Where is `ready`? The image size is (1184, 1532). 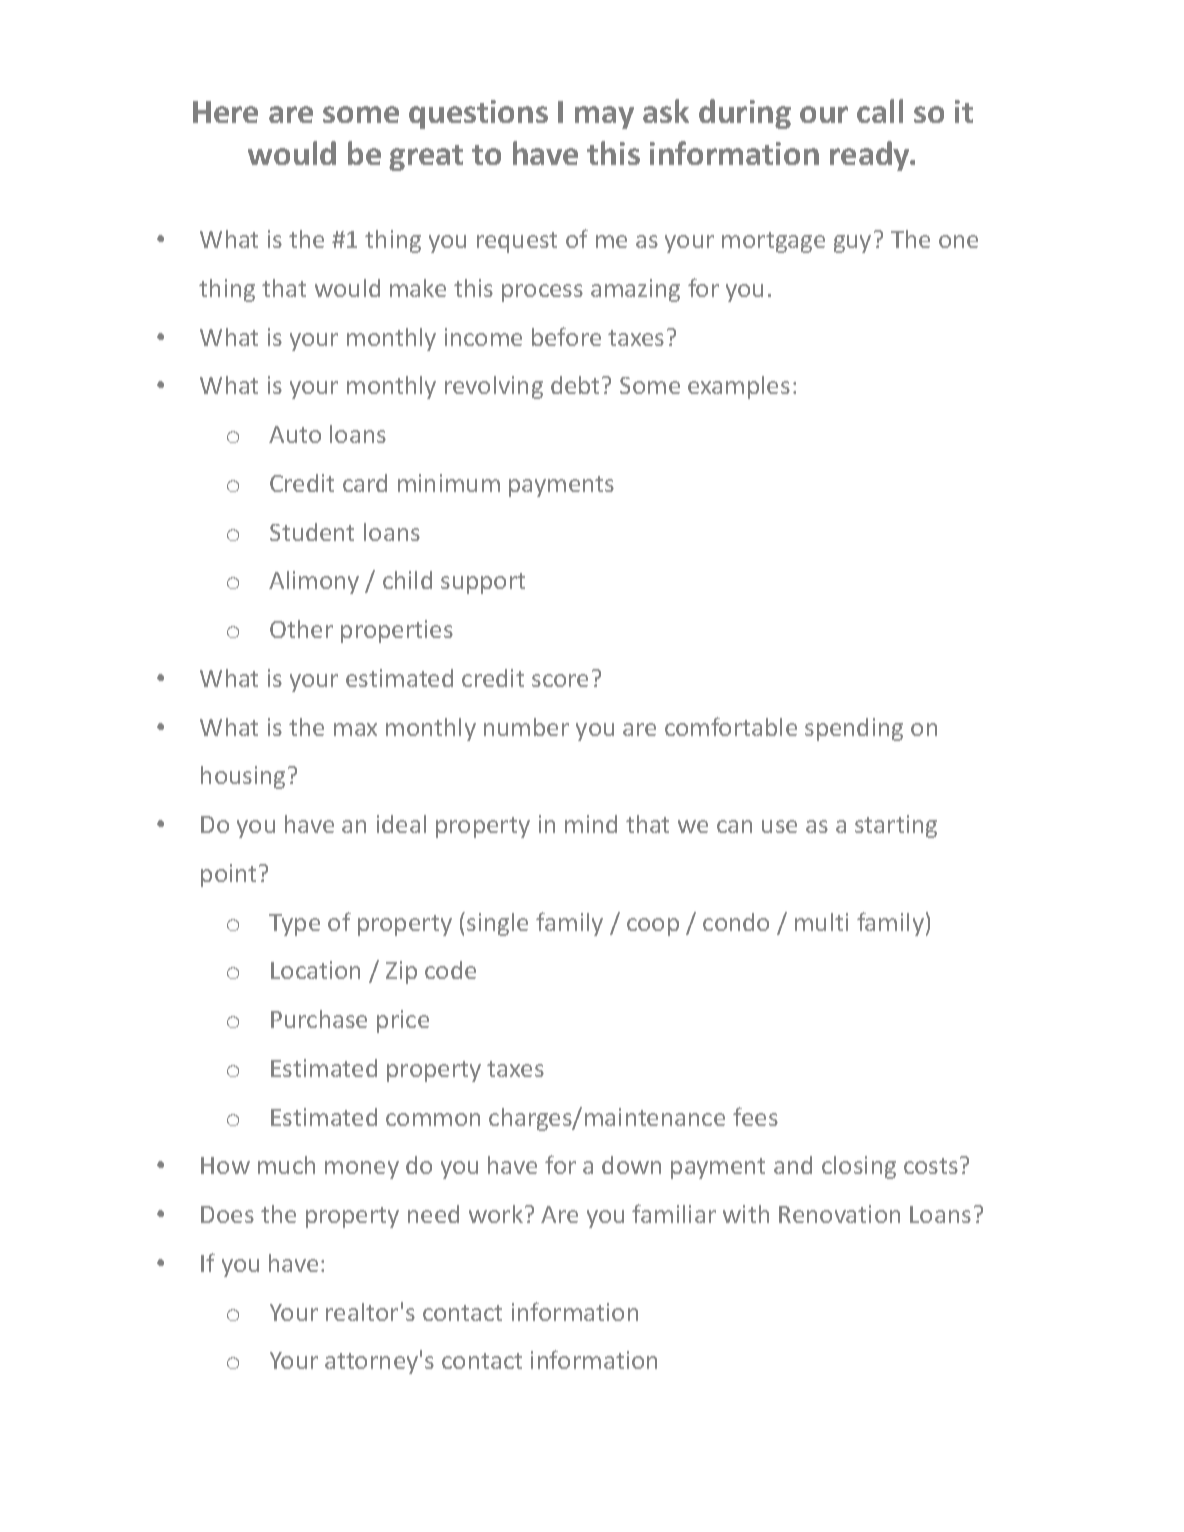
ready is located at coordinates (871, 156).
